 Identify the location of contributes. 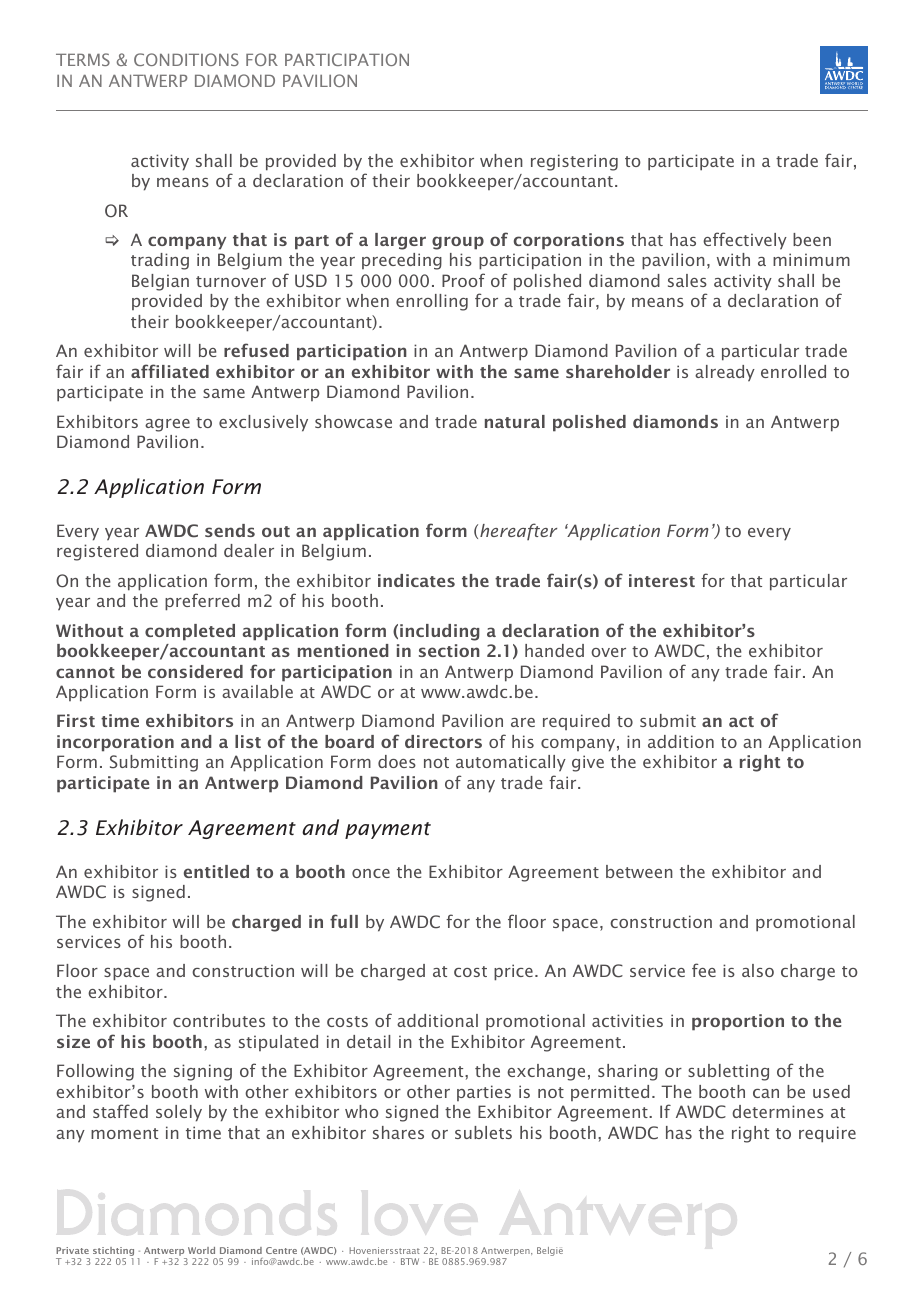
(219, 1020).
